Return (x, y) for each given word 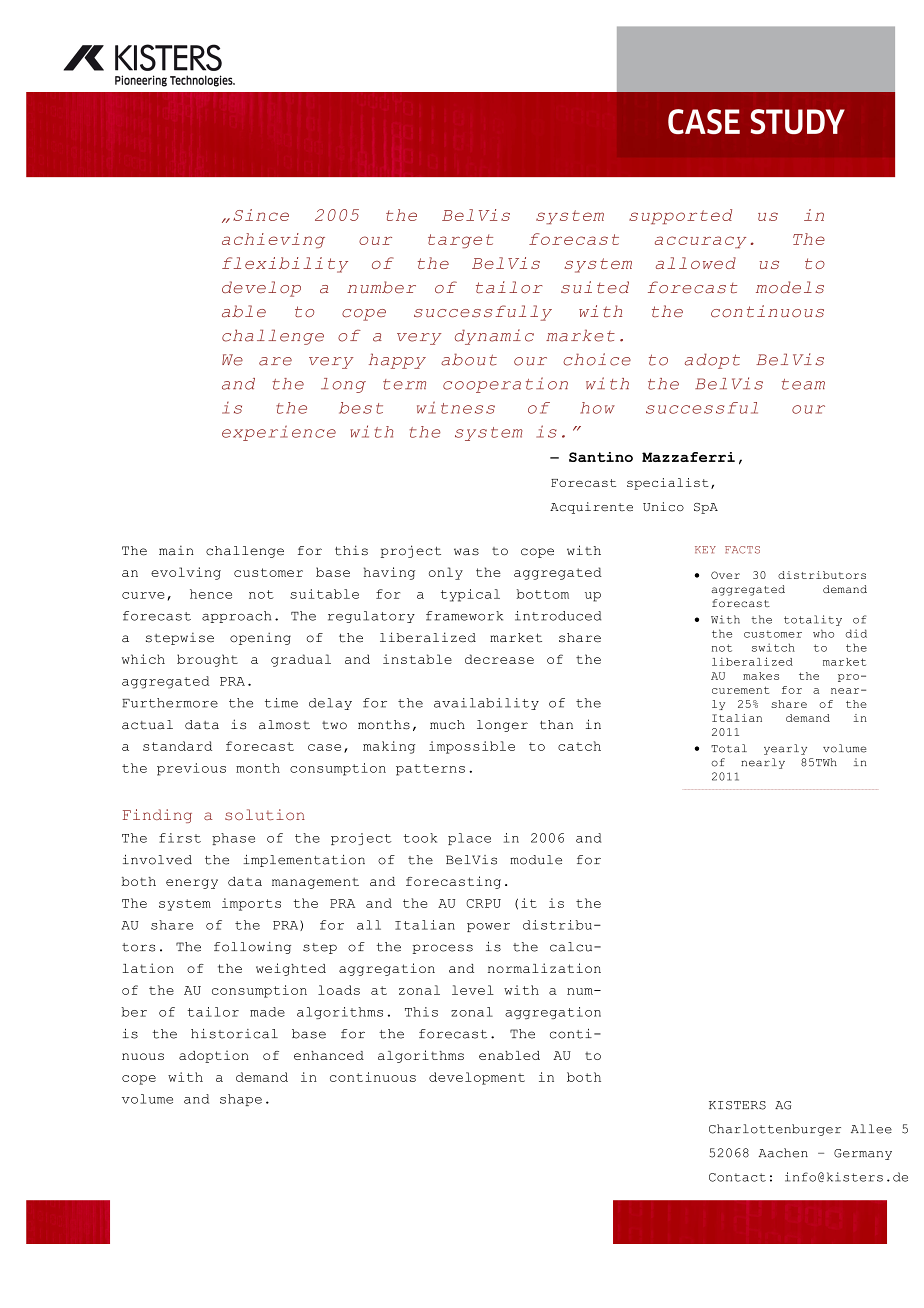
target (460, 241)
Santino (601, 457)
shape (241, 1100)
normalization (544, 968)
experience (279, 433)
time (281, 703)
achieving (273, 240)
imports (251, 904)
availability (486, 704)
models (790, 287)
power (488, 927)
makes (761, 676)
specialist (668, 484)
